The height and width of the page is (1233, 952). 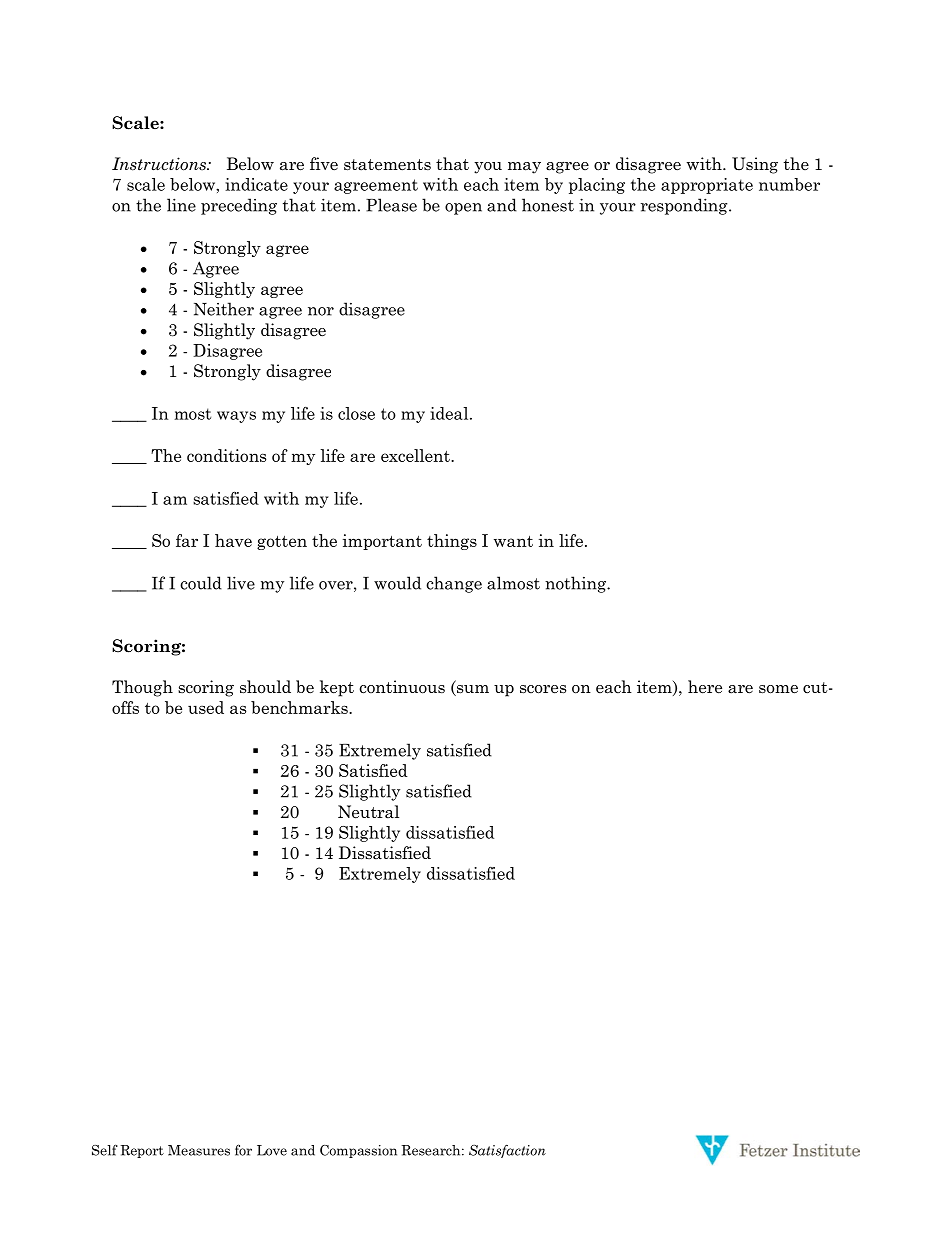 I want to click on line, so click(x=181, y=205).
